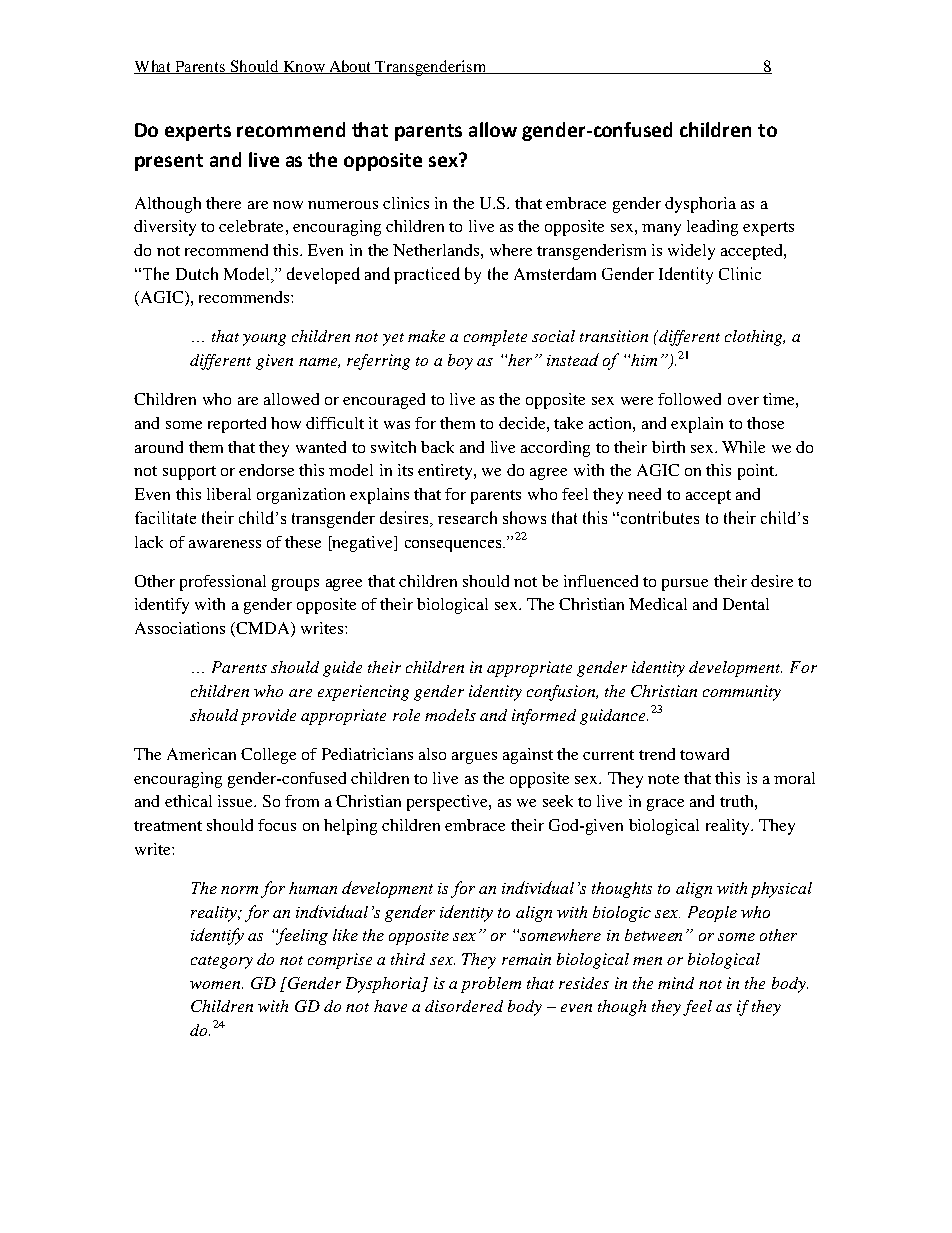 The width and height of the page is (952, 1233). Describe the element at coordinates (268, 717) in the page. I see `provide` at that location.
